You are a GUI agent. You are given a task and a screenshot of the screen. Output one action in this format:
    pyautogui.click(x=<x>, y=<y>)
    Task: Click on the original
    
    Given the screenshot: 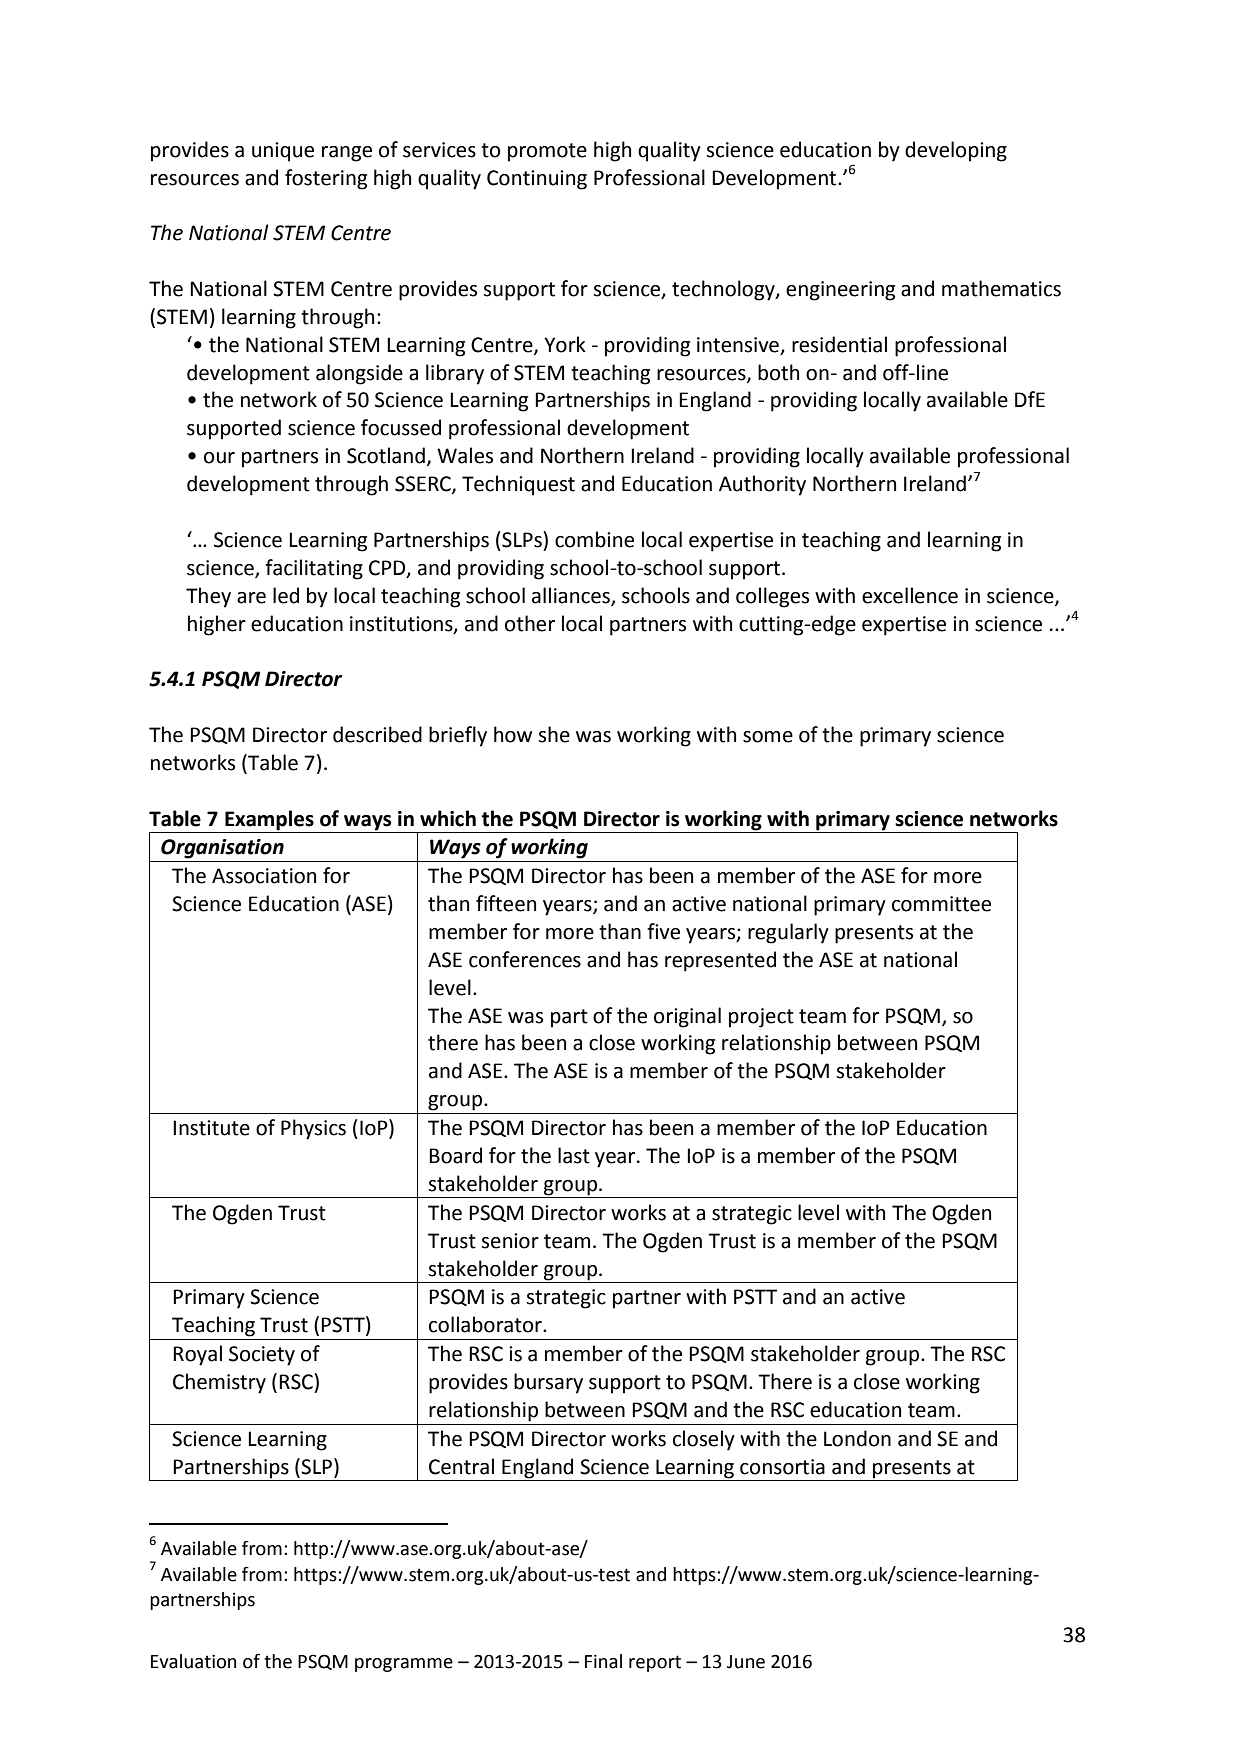 What is the action you would take?
    pyautogui.click(x=687, y=1017)
